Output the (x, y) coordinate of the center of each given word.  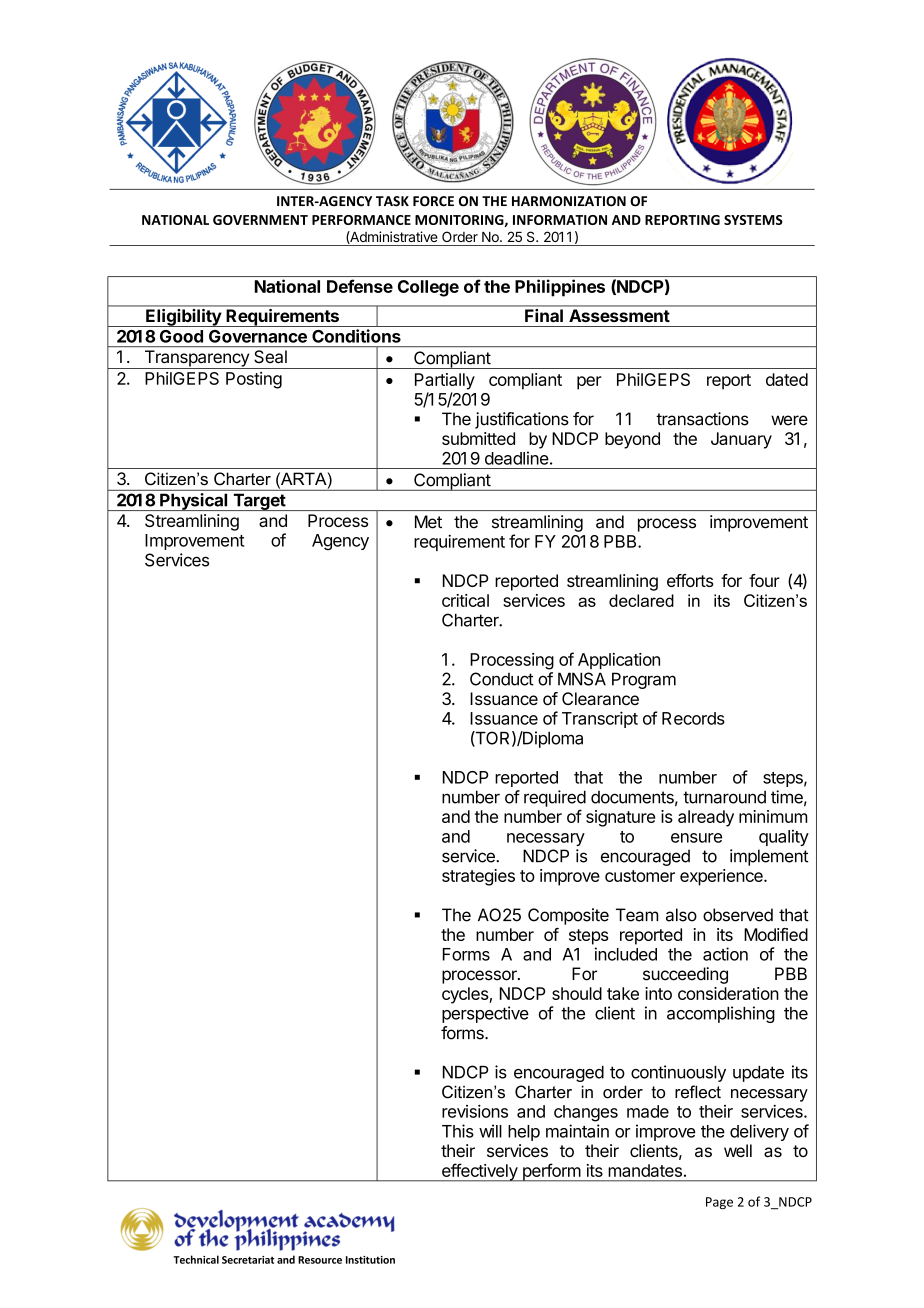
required (555, 798)
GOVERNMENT (260, 220)
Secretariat (248, 1260)
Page (719, 1203)
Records (693, 718)
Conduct (502, 679)
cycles (466, 995)
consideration (728, 993)
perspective (485, 1014)
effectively (479, 1172)
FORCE (433, 201)
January (741, 440)
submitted (478, 438)
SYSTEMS (753, 220)
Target (259, 502)
